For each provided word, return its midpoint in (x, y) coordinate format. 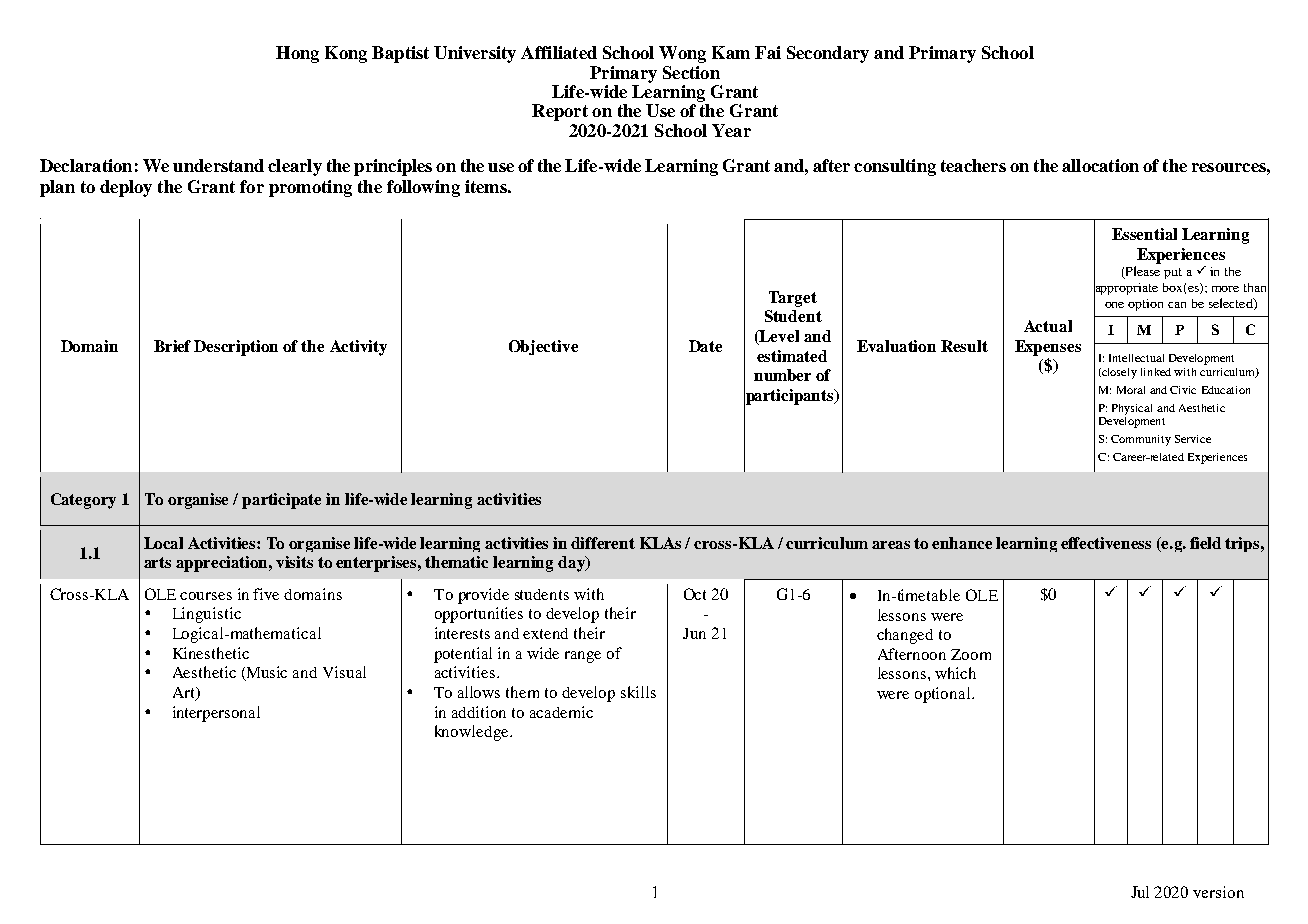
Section (691, 72)
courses (206, 596)
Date (705, 346)
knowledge (473, 733)
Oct (695, 594)
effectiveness (1106, 543)
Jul (1140, 892)
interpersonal (216, 714)
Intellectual (1136, 358)
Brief (172, 346)
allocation (1100, 165)
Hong (297, 54)
